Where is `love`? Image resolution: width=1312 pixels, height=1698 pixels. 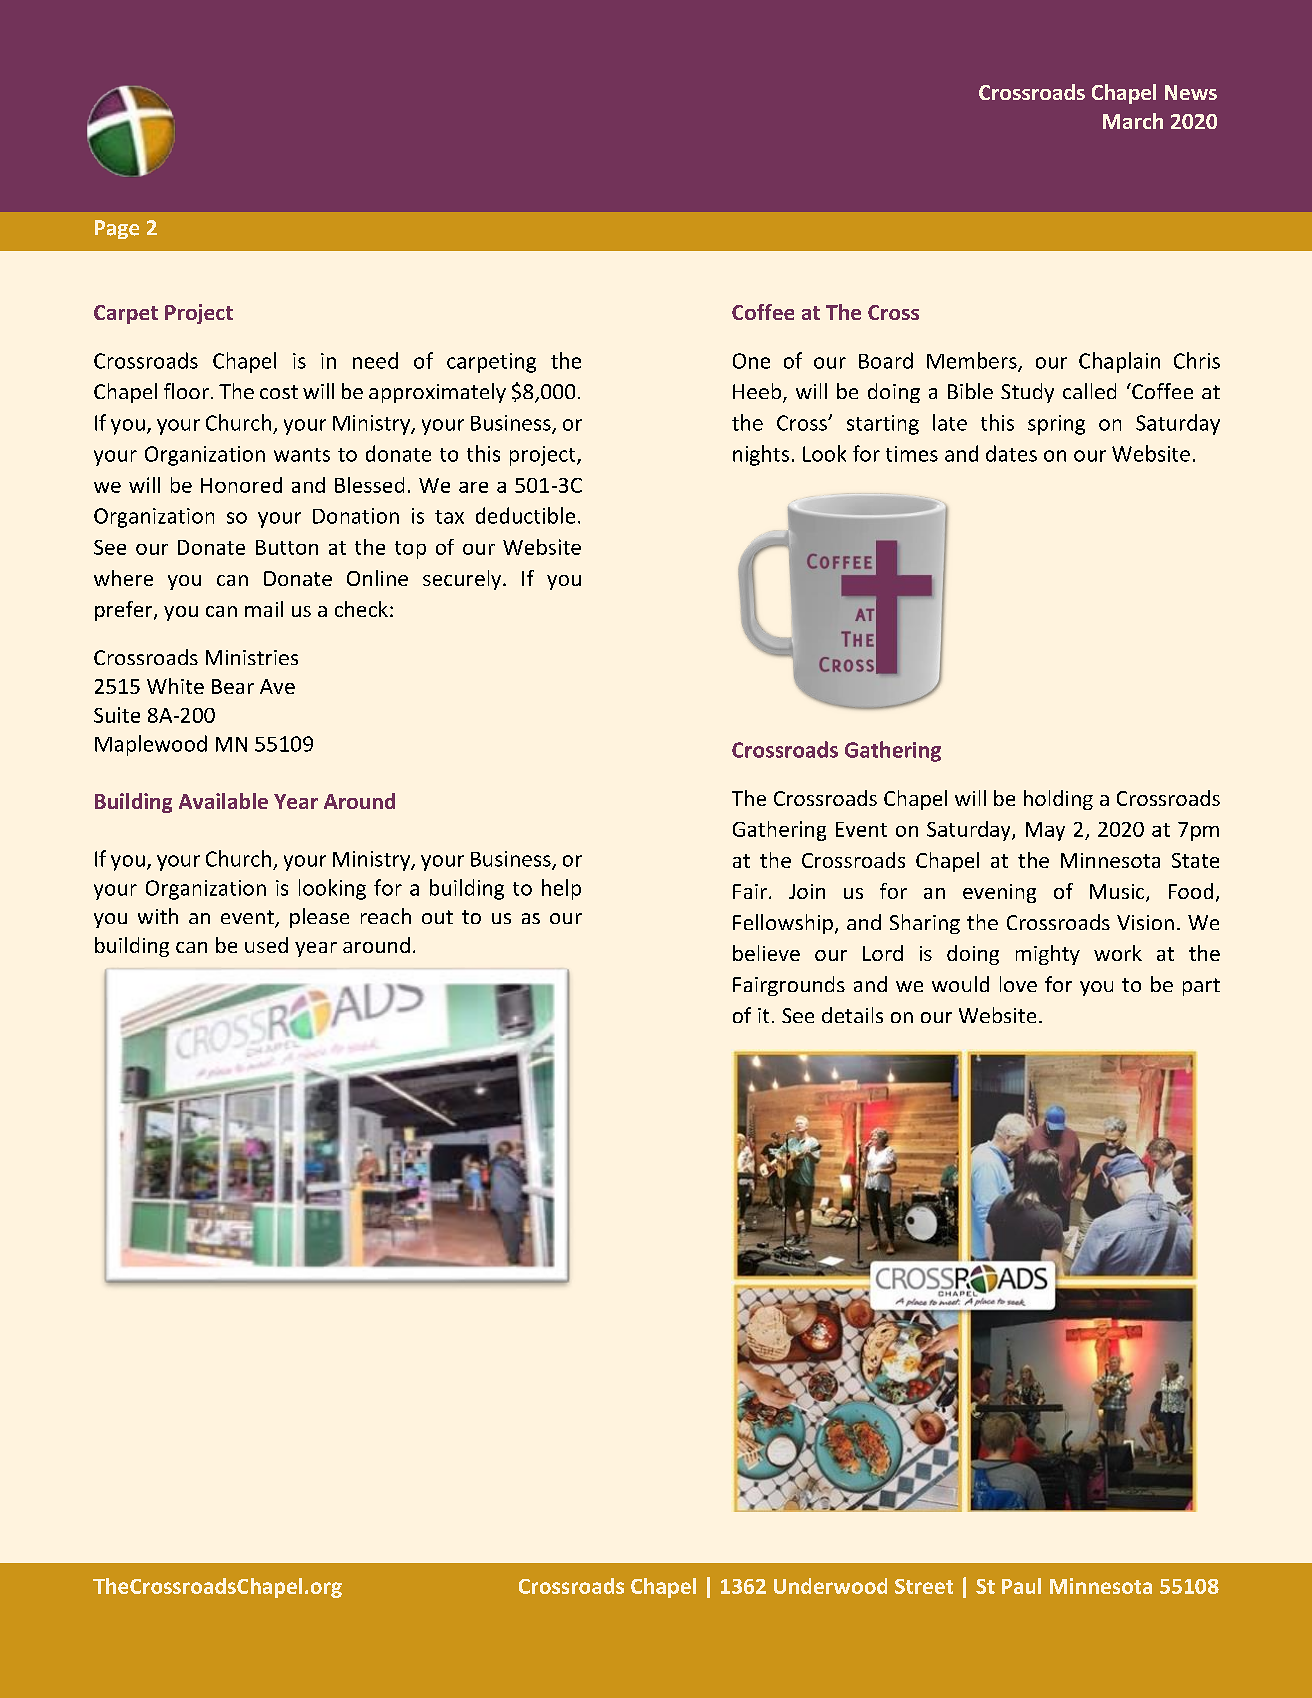
love is located at coordinates (1018, 984).
